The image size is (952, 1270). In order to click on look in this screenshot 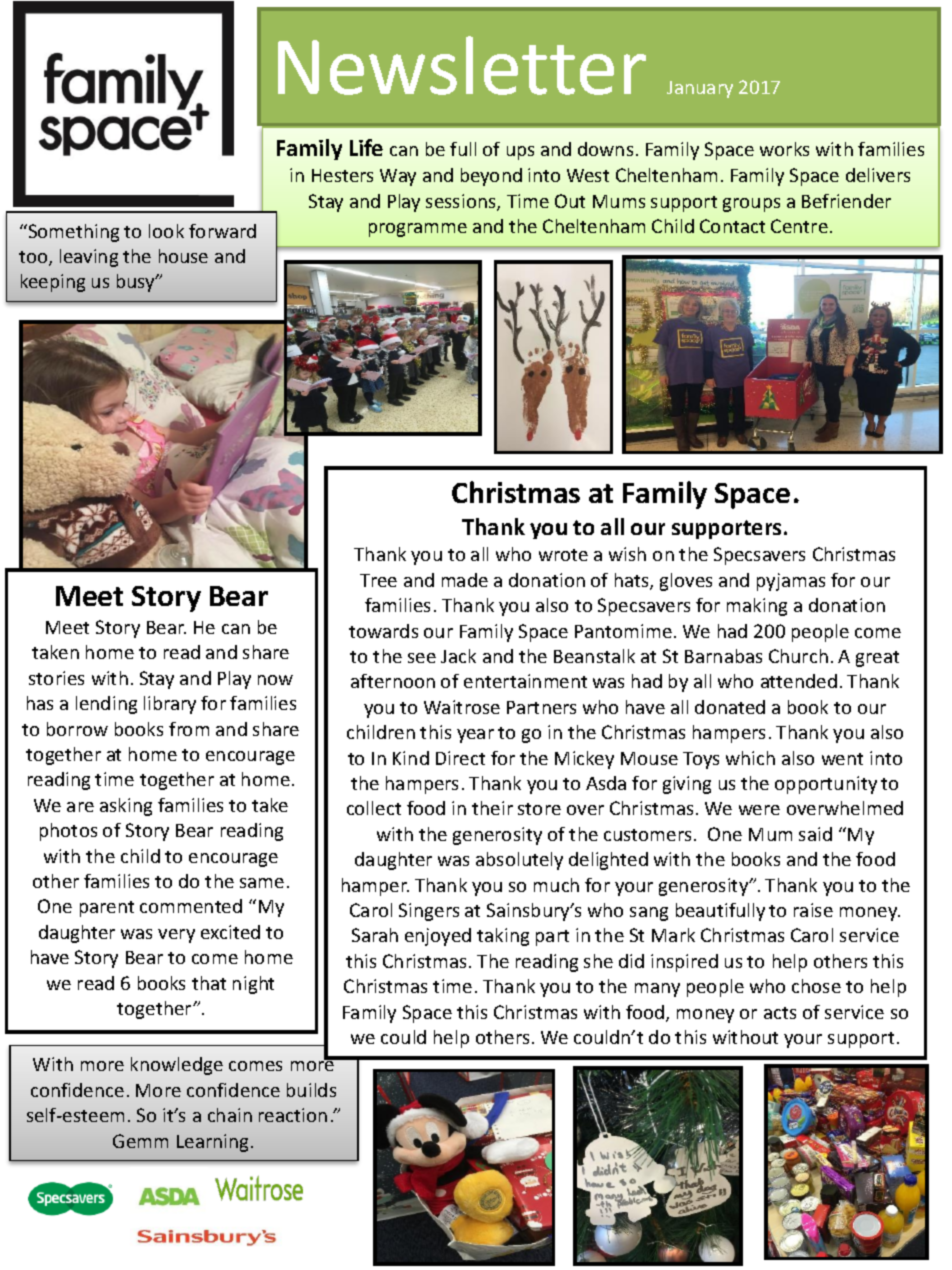, I will do `click(166, 231)`.
